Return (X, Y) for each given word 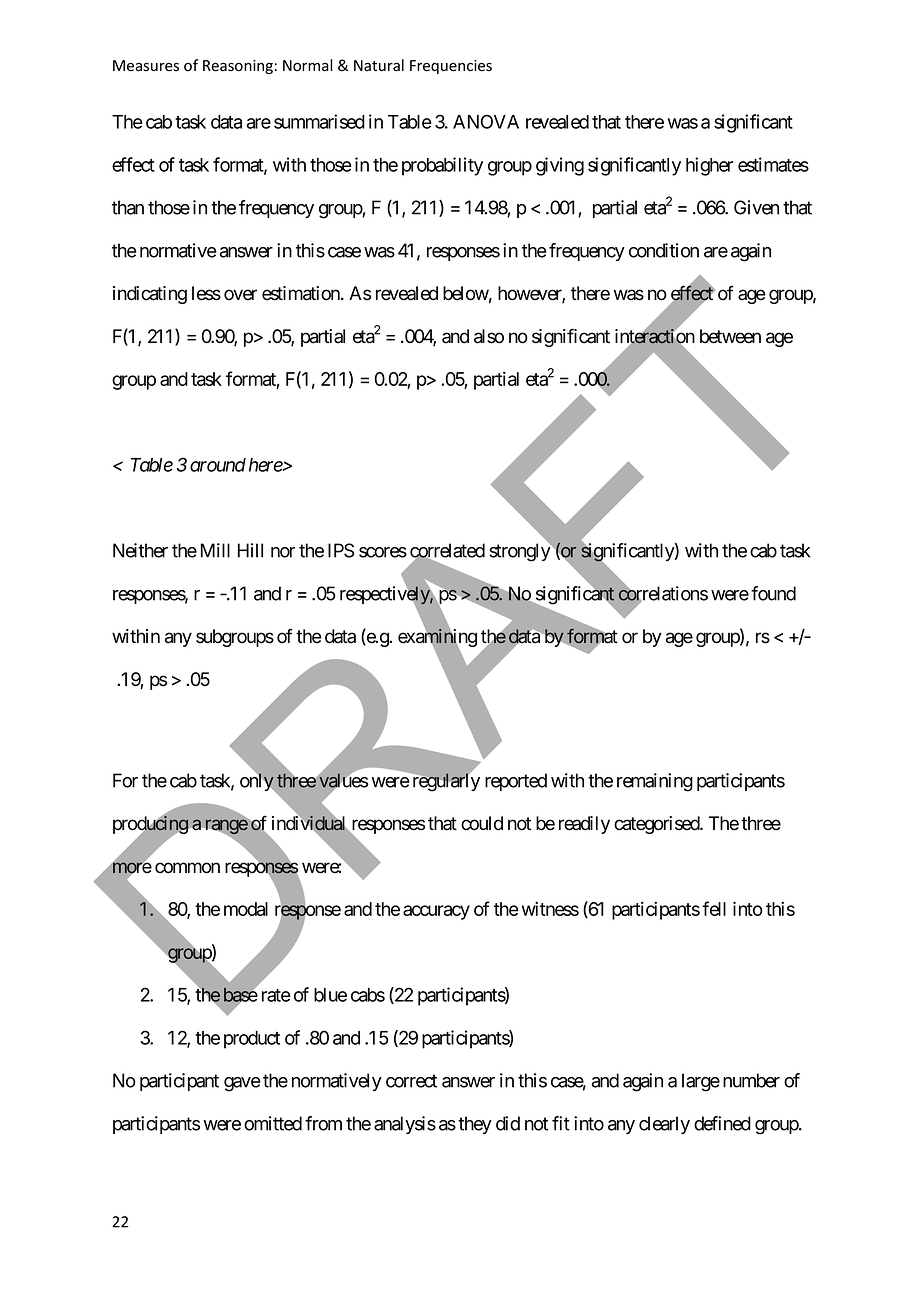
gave (242, 1084)
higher (709, 166)
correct (411, 1081)
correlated (447, 551)
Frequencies (451, 67)
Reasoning (238, 67)
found (773, 593)
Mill (215, 550)
